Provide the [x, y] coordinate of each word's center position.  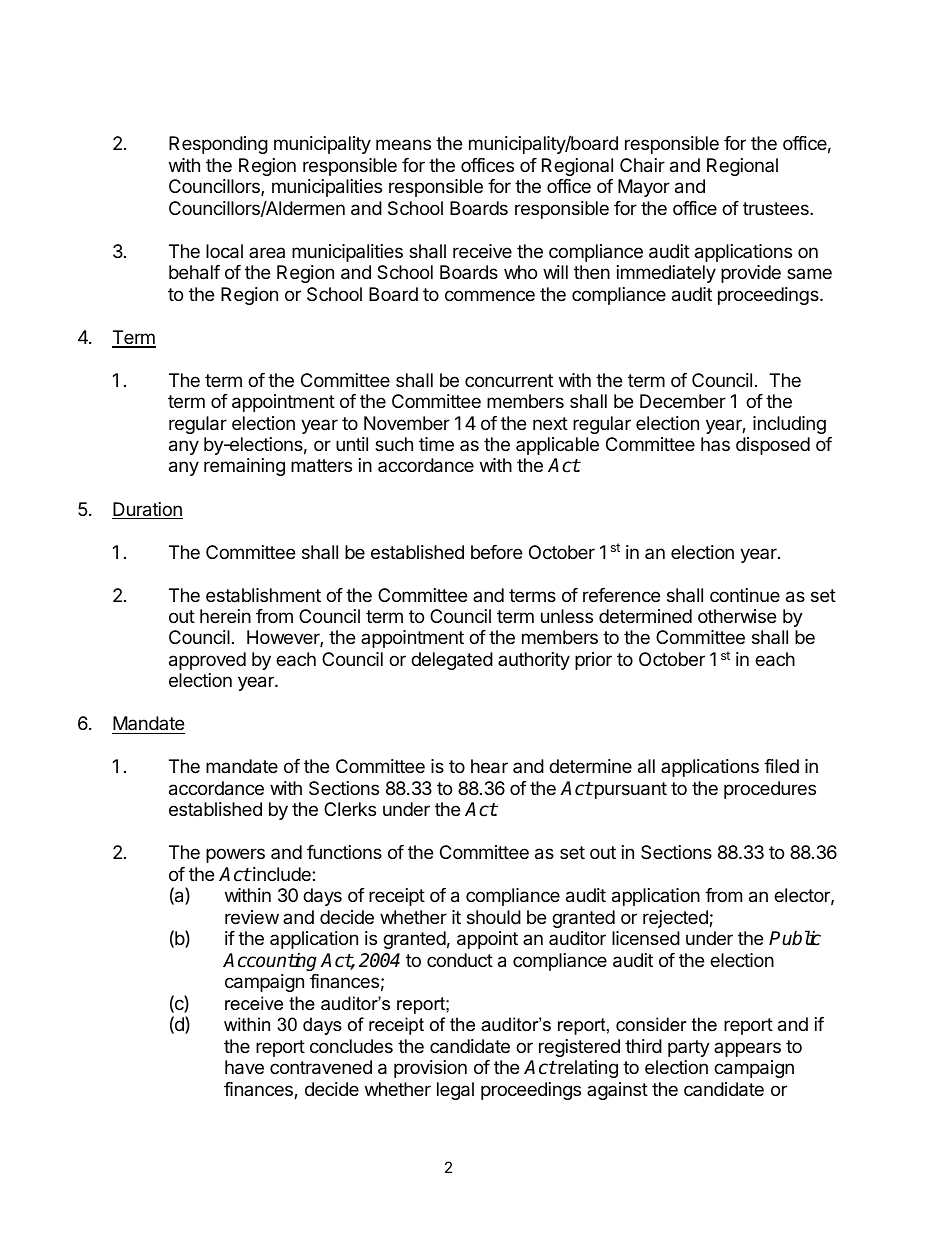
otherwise [737, 616]
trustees [777, 208]
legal [455, 1091]
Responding [218, 145]
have [244, 1067]
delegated [452, 661]
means [403, 145]
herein [225, 616]
